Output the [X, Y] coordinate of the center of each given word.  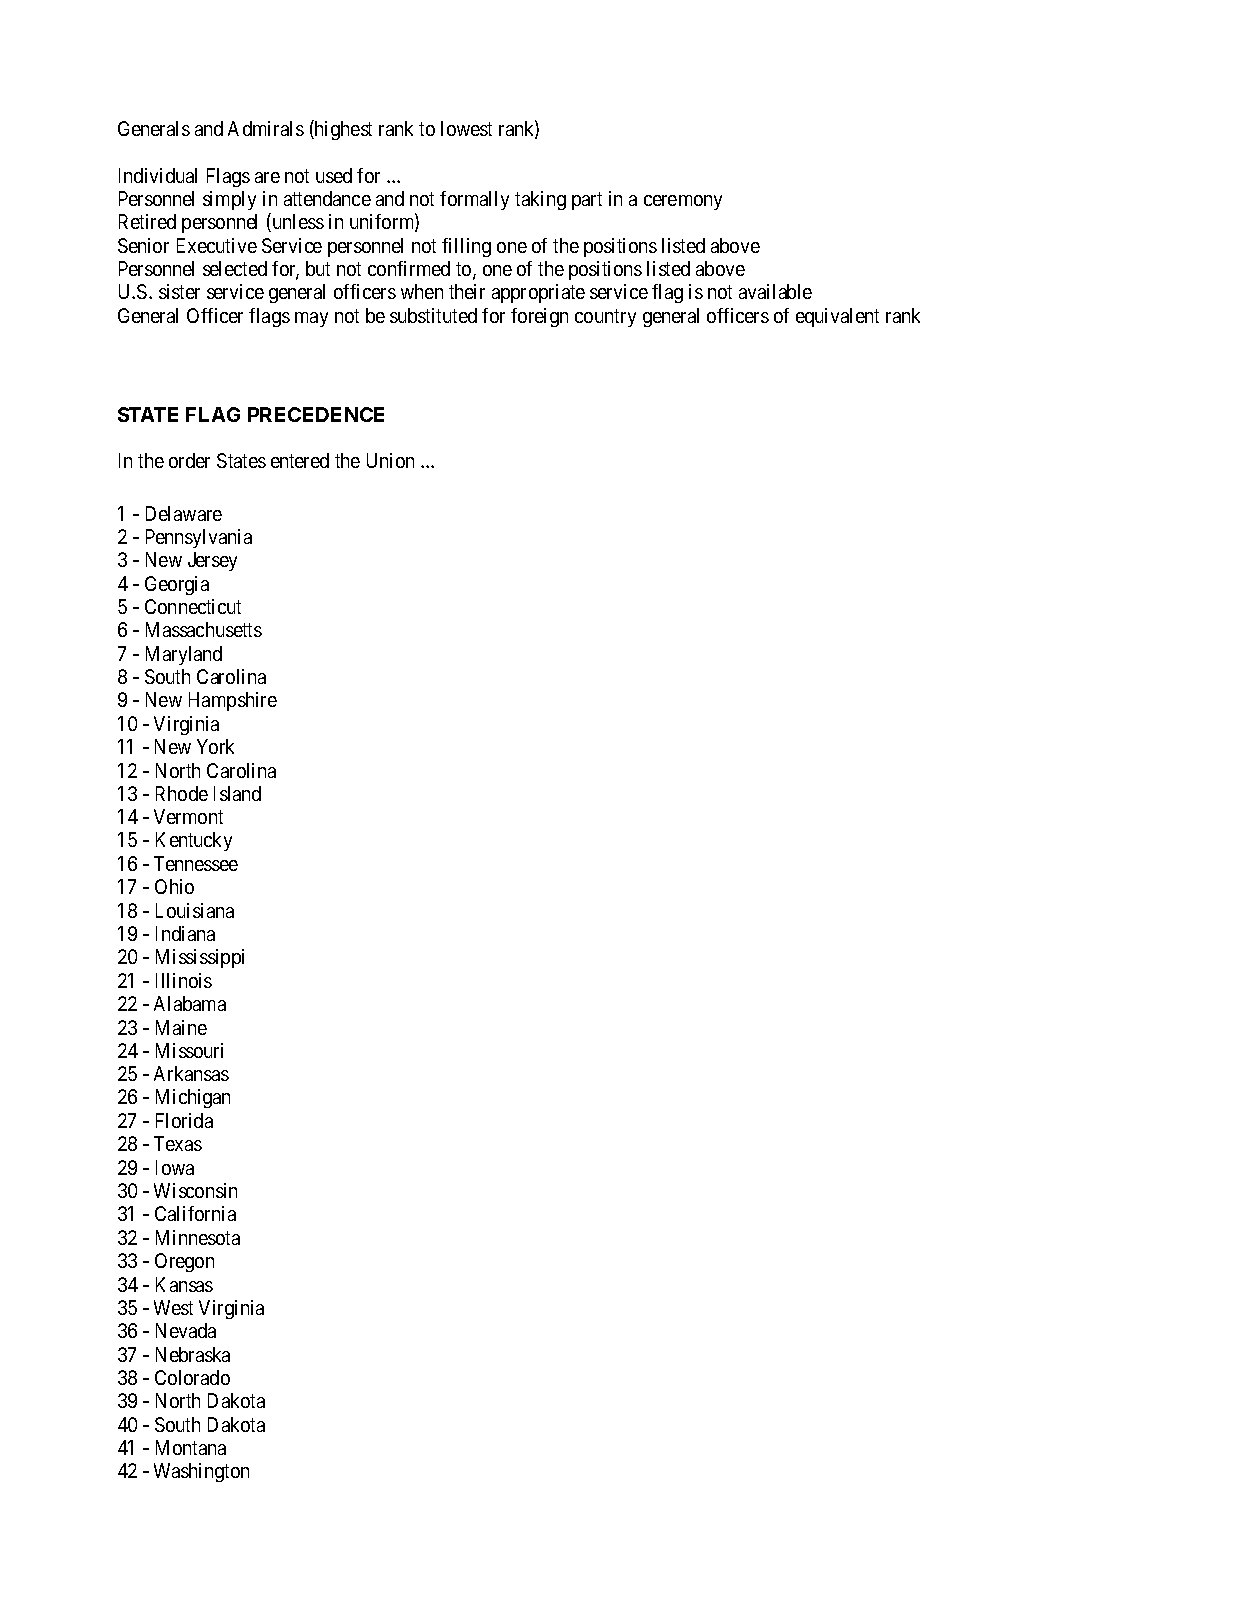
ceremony [683, 202]
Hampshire [233, 701]
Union [390, 460]
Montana [191, 1447]
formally [474, 200]
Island [237, 793]
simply [229, 200]
